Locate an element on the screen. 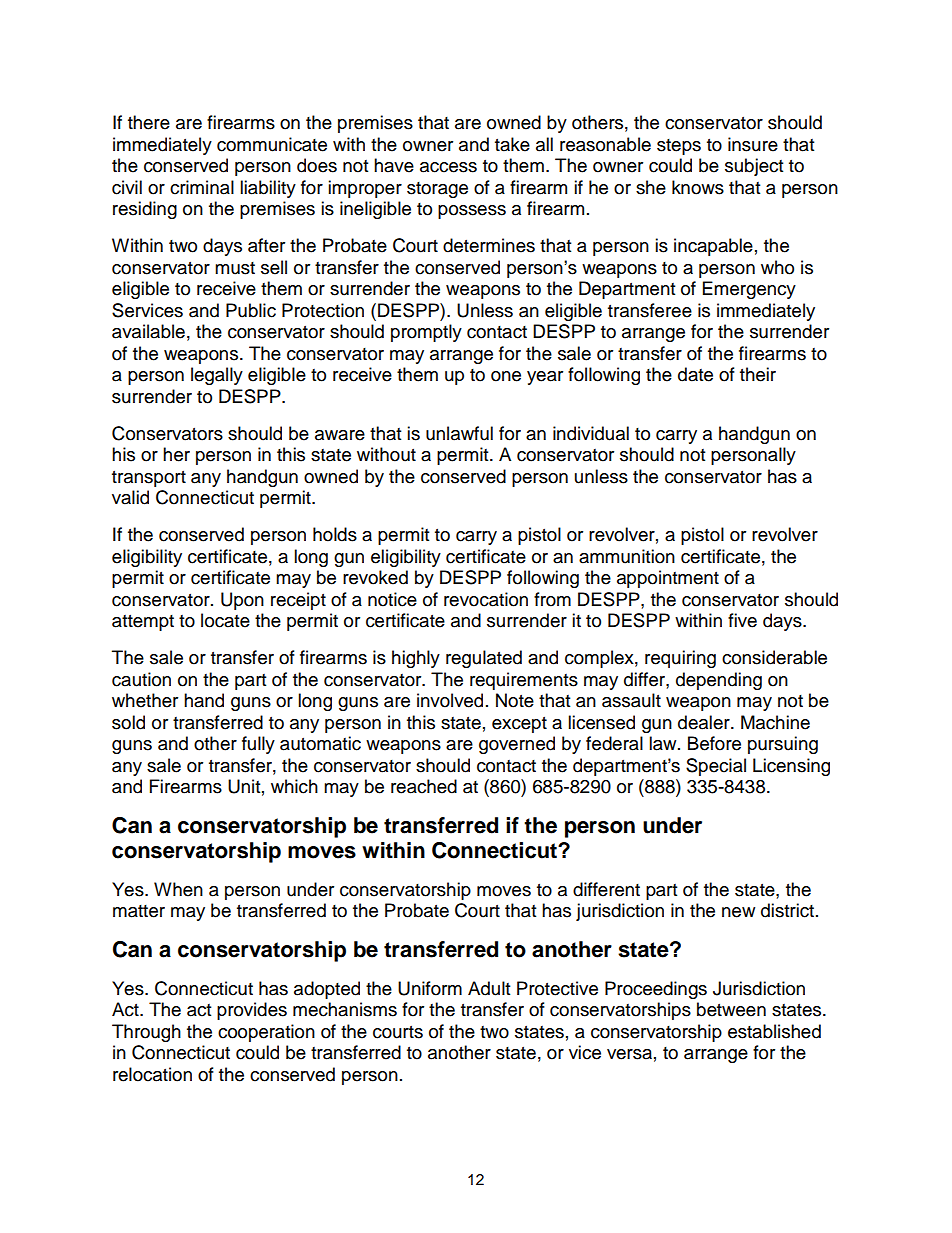  criminal is located at coordinates (202, 187).
